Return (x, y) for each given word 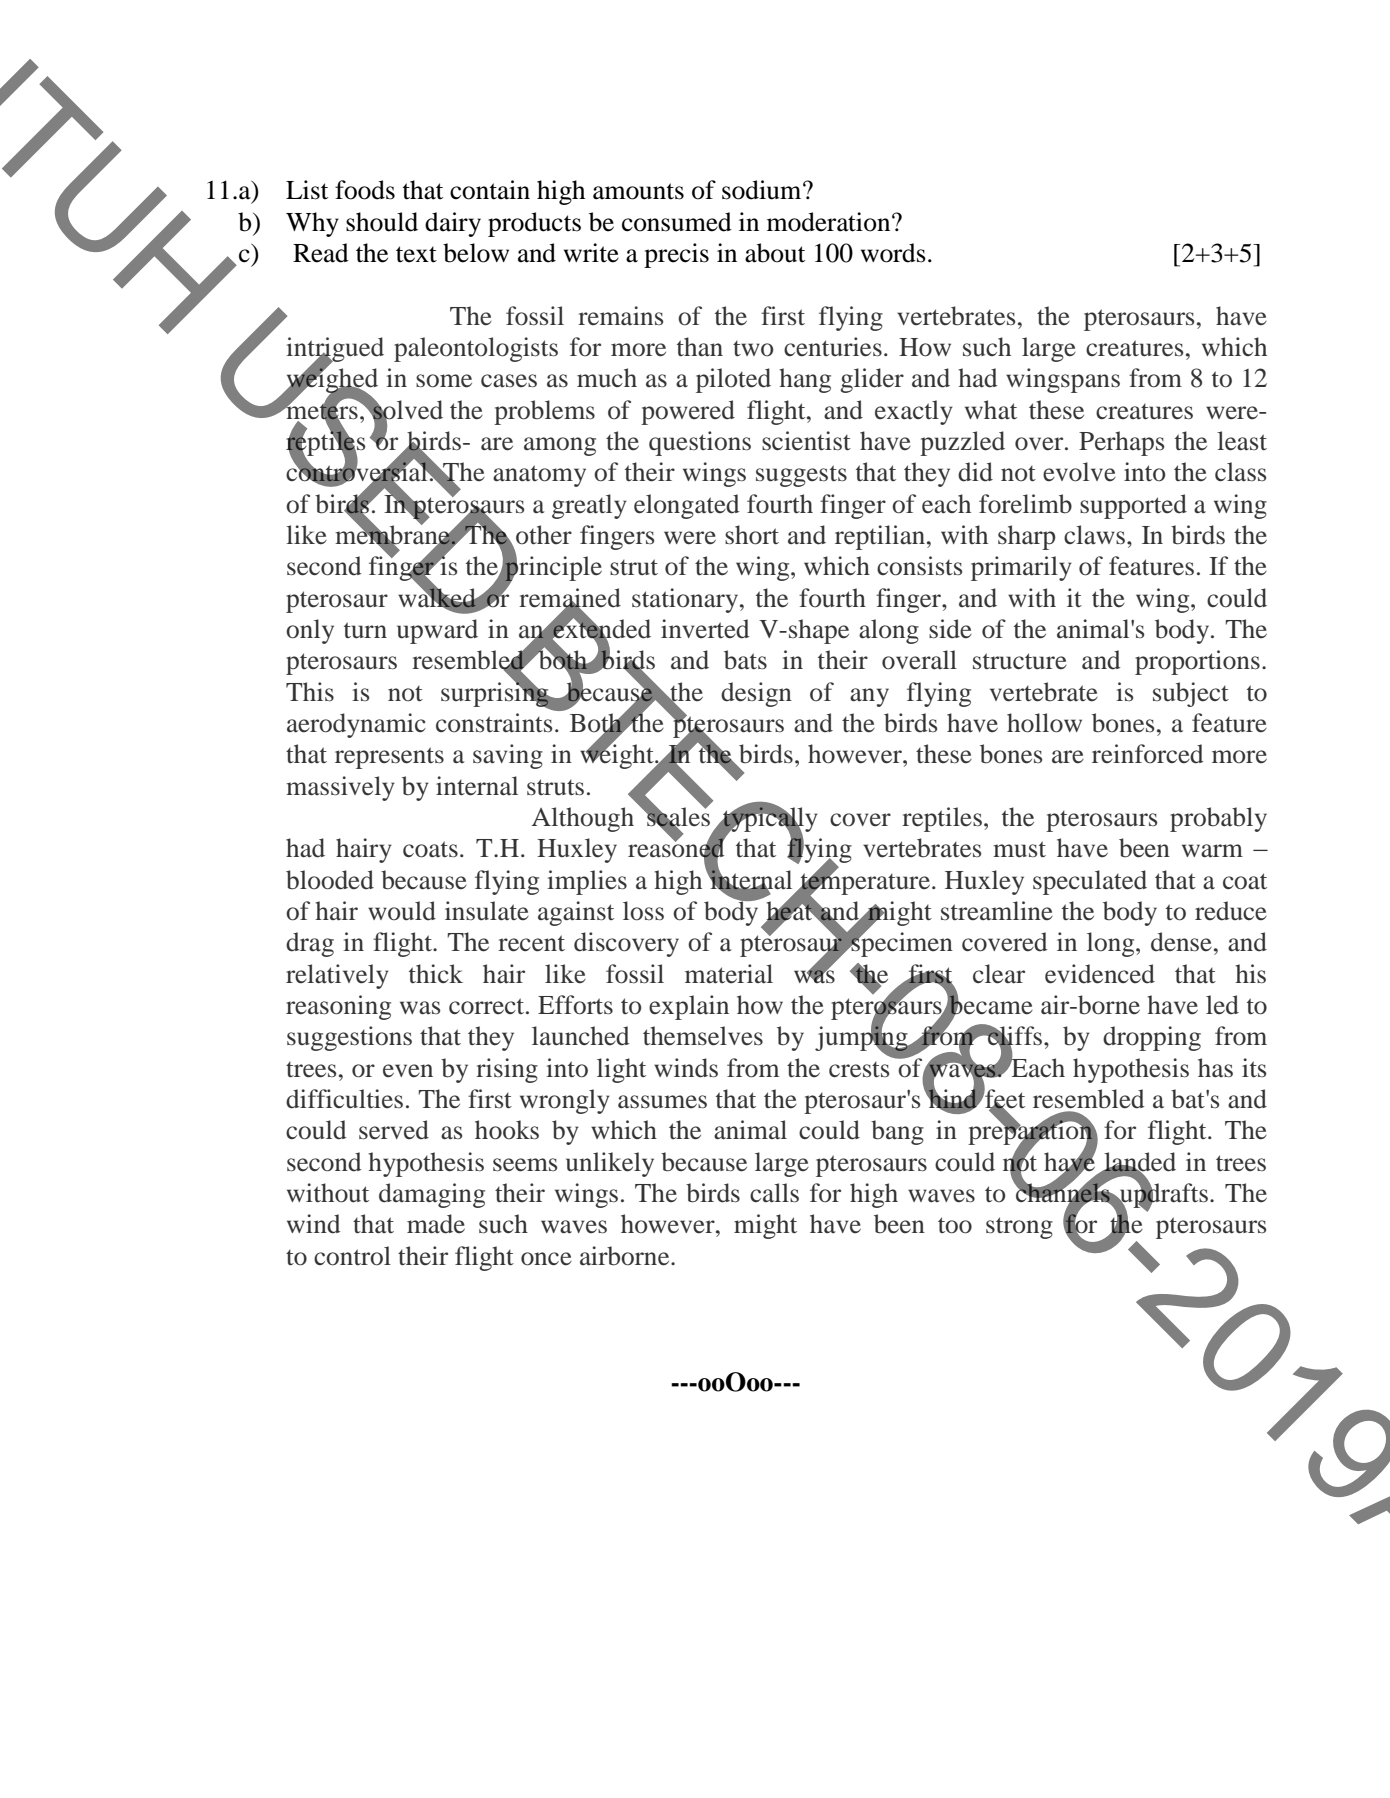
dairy (453, 224)
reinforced (1147, 754)
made (436, 1224)
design (756, 694)
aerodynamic (356, 725)
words (893, 253)
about (775, 253)
